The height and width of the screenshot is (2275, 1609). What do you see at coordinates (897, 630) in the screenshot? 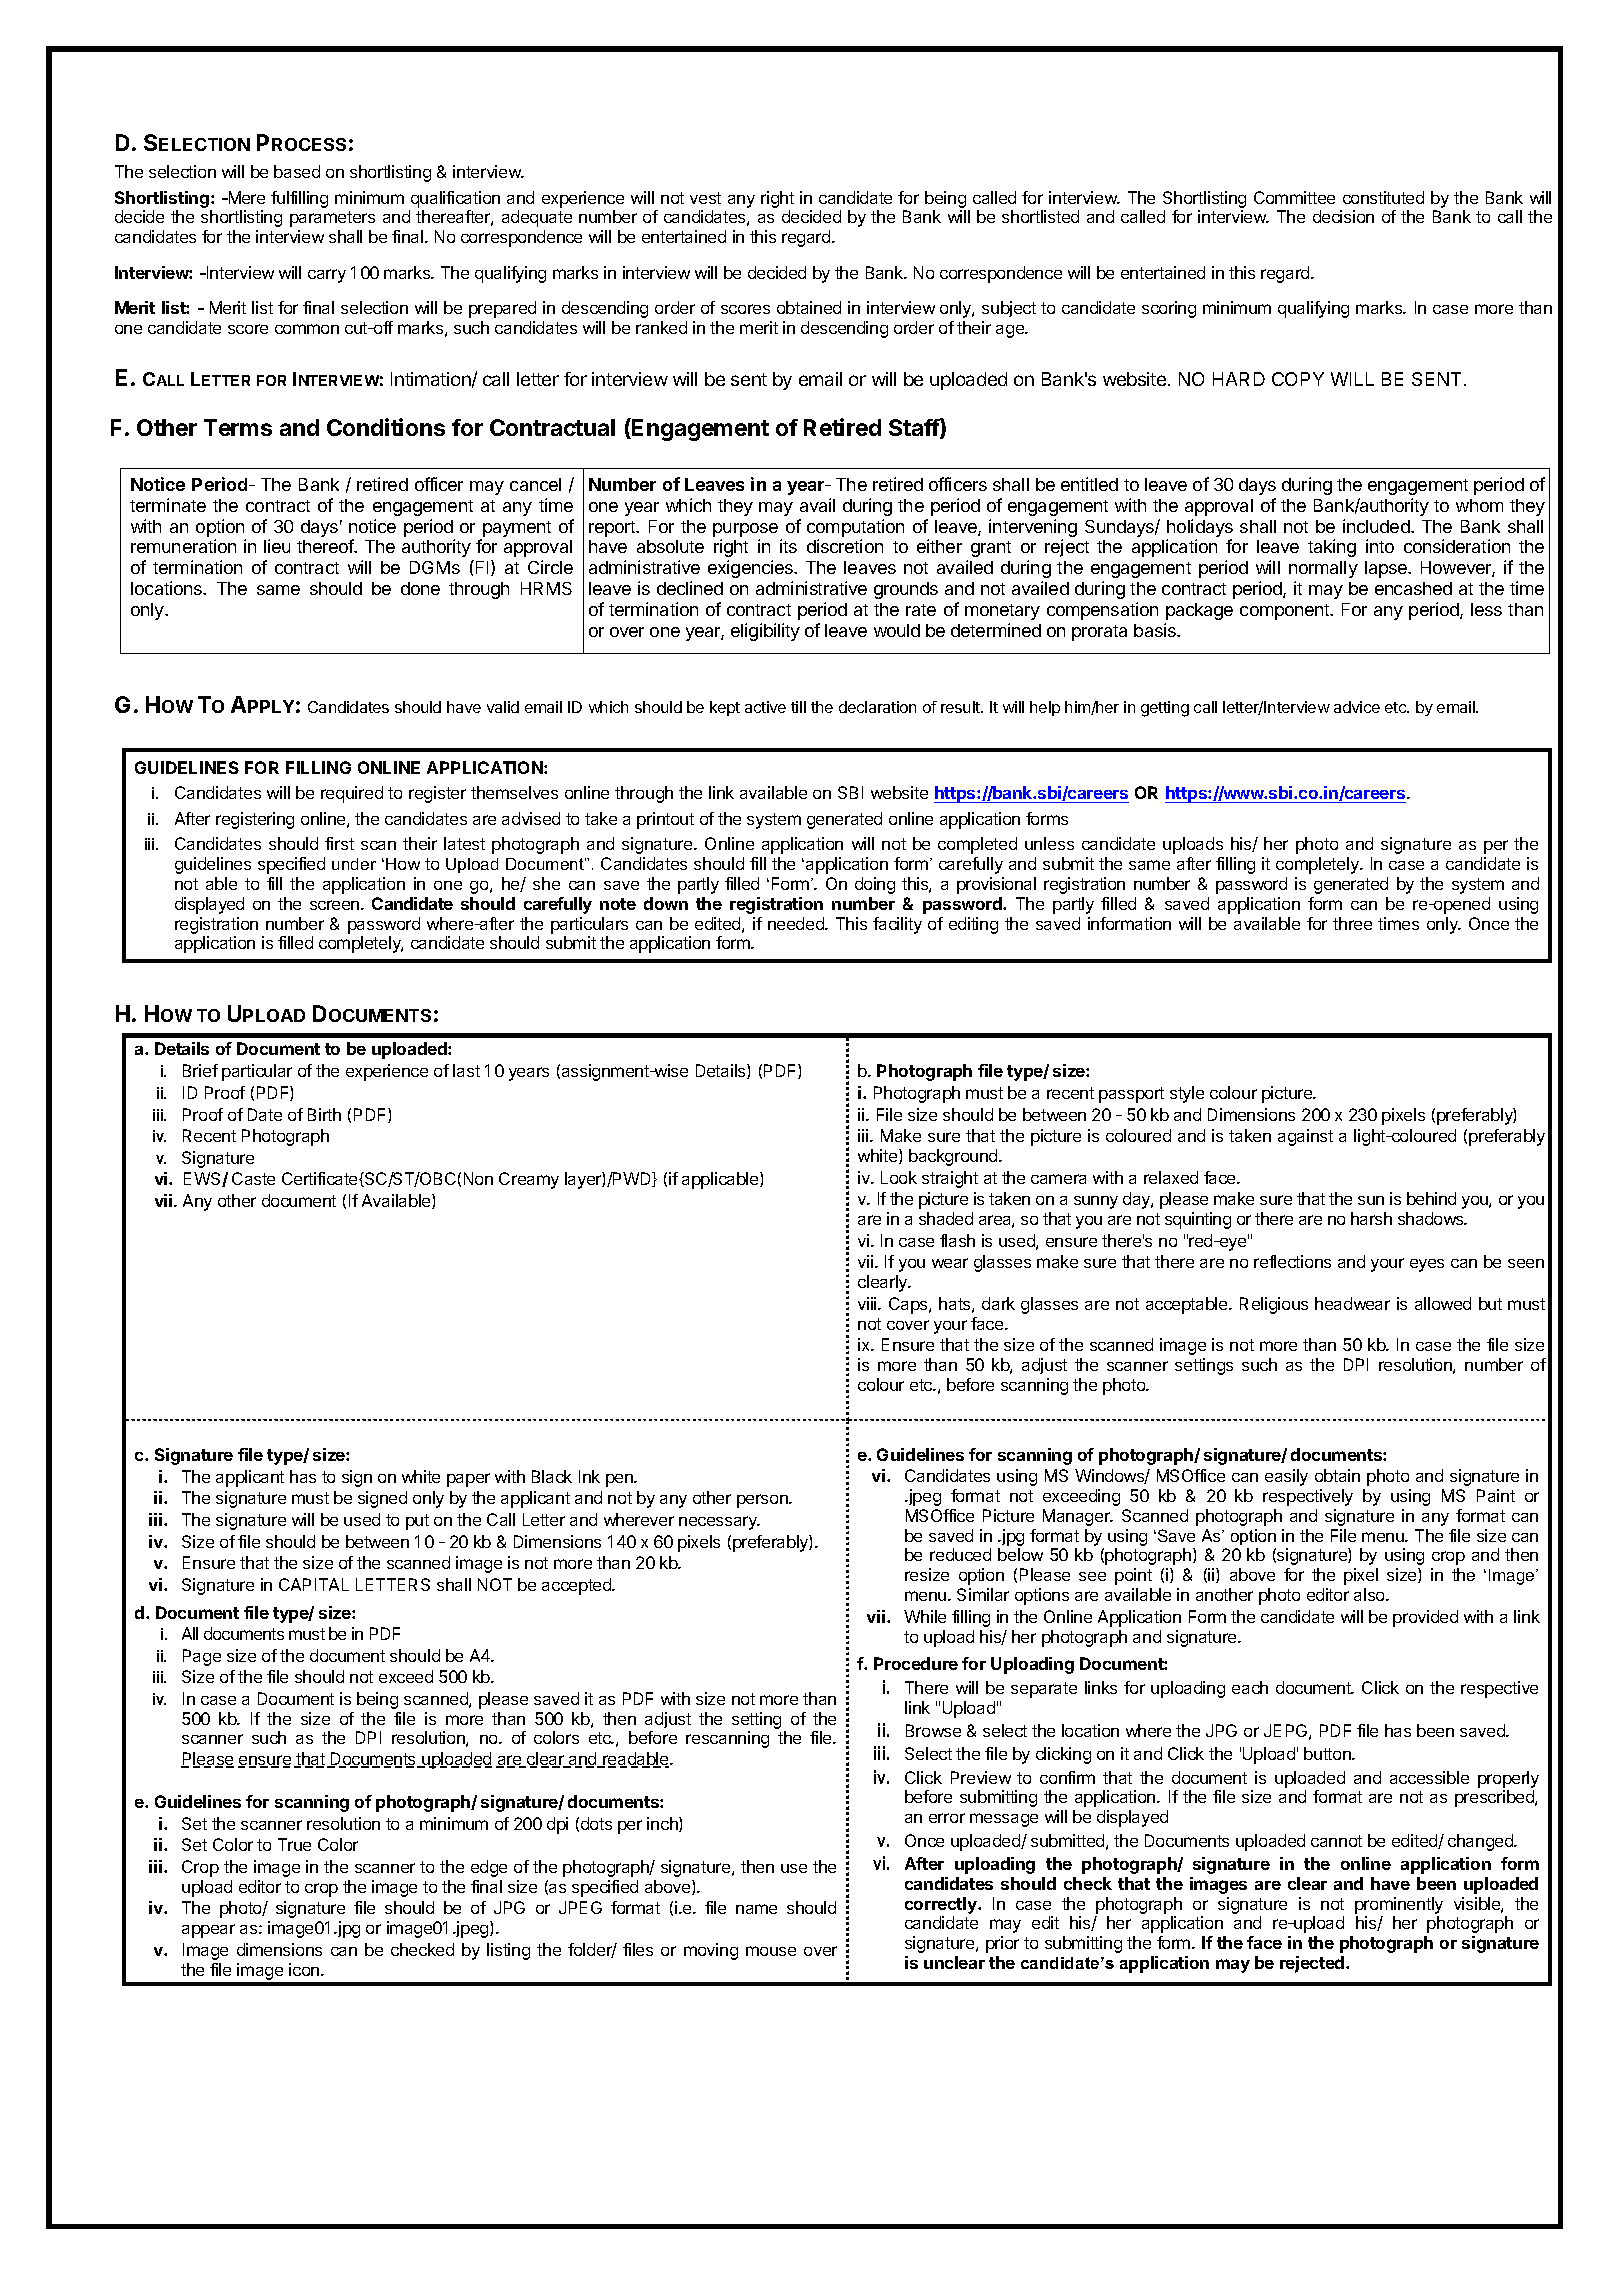
I see `would` at bounding box center [897, 630].
